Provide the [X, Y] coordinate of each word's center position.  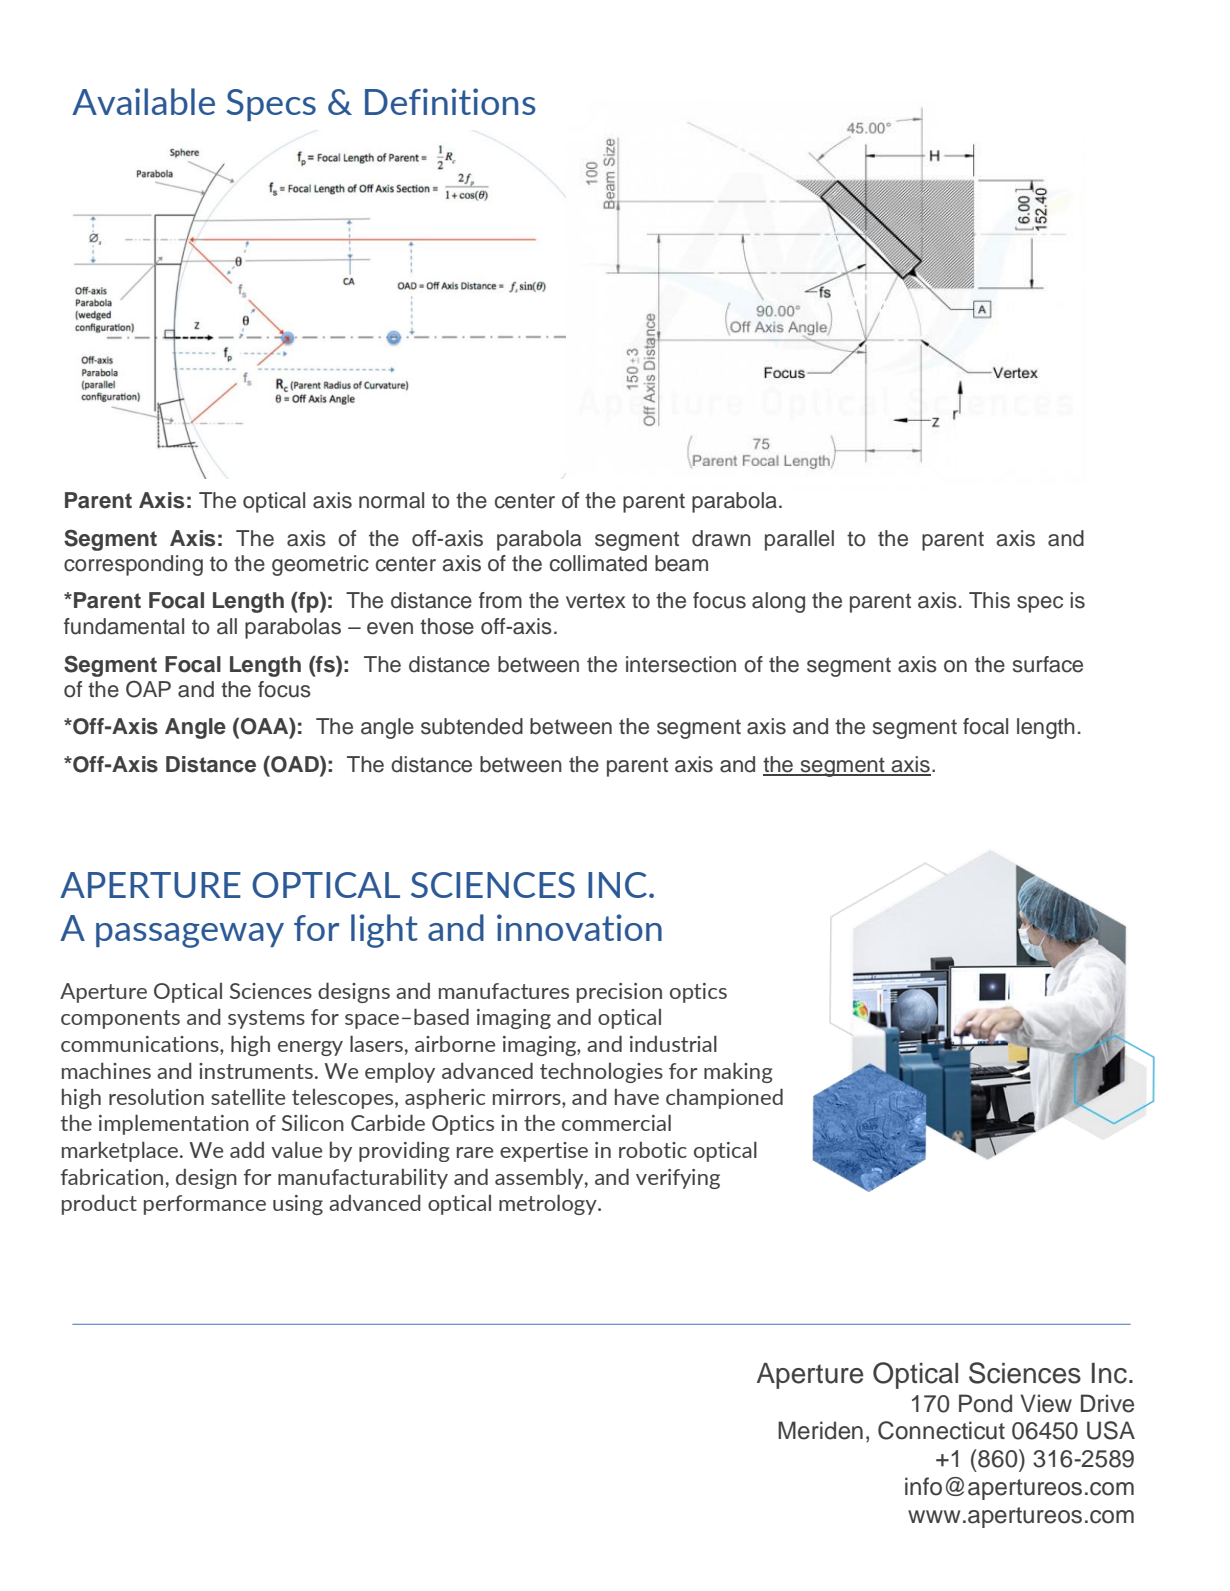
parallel [799, 540]
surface [1048, 664]
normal [391, 500]
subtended [472, 726]
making [738, 1072]
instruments [256, 1071]
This [989, 600]
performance [205, 1205]
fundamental [124, 626]
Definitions [450, 101]
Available [143, 101]
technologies [601, 1073]
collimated [598, 563]
